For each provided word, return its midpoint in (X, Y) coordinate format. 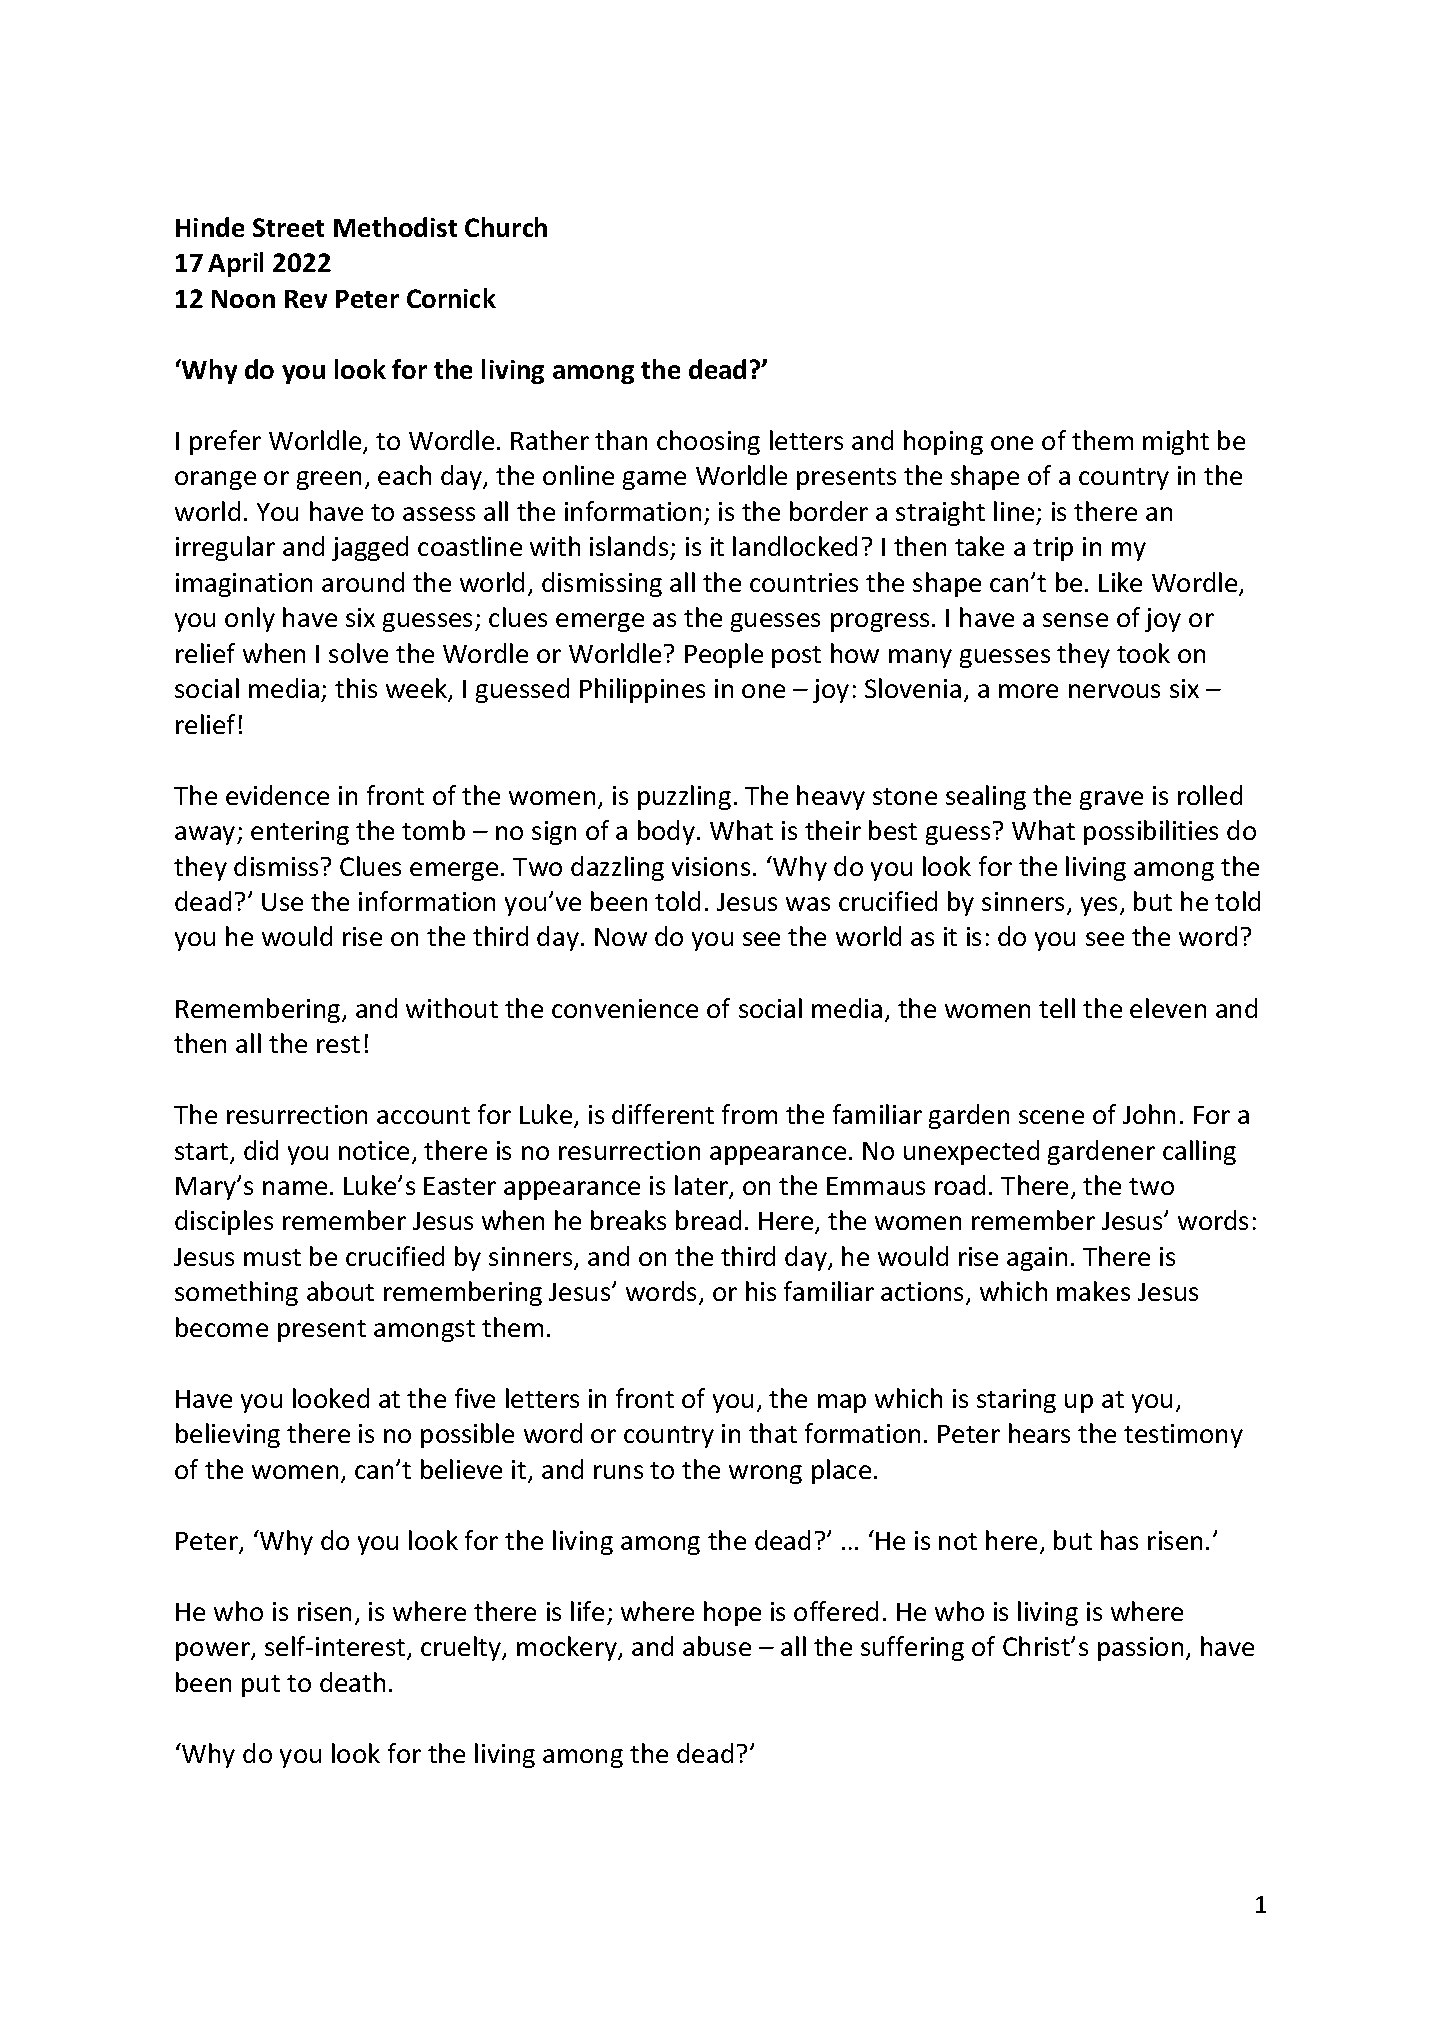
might (1176, 442)
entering (300, 833)
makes (1093, 1291)
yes (1099, 906)
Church (506, 227)
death (352, 1682)
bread (708, 1220)
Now (621, 937)
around (363, 582)
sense (1075, 620)
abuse (717, 1646)
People (724, 655)
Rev (306, 299)
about (340, 1291)
